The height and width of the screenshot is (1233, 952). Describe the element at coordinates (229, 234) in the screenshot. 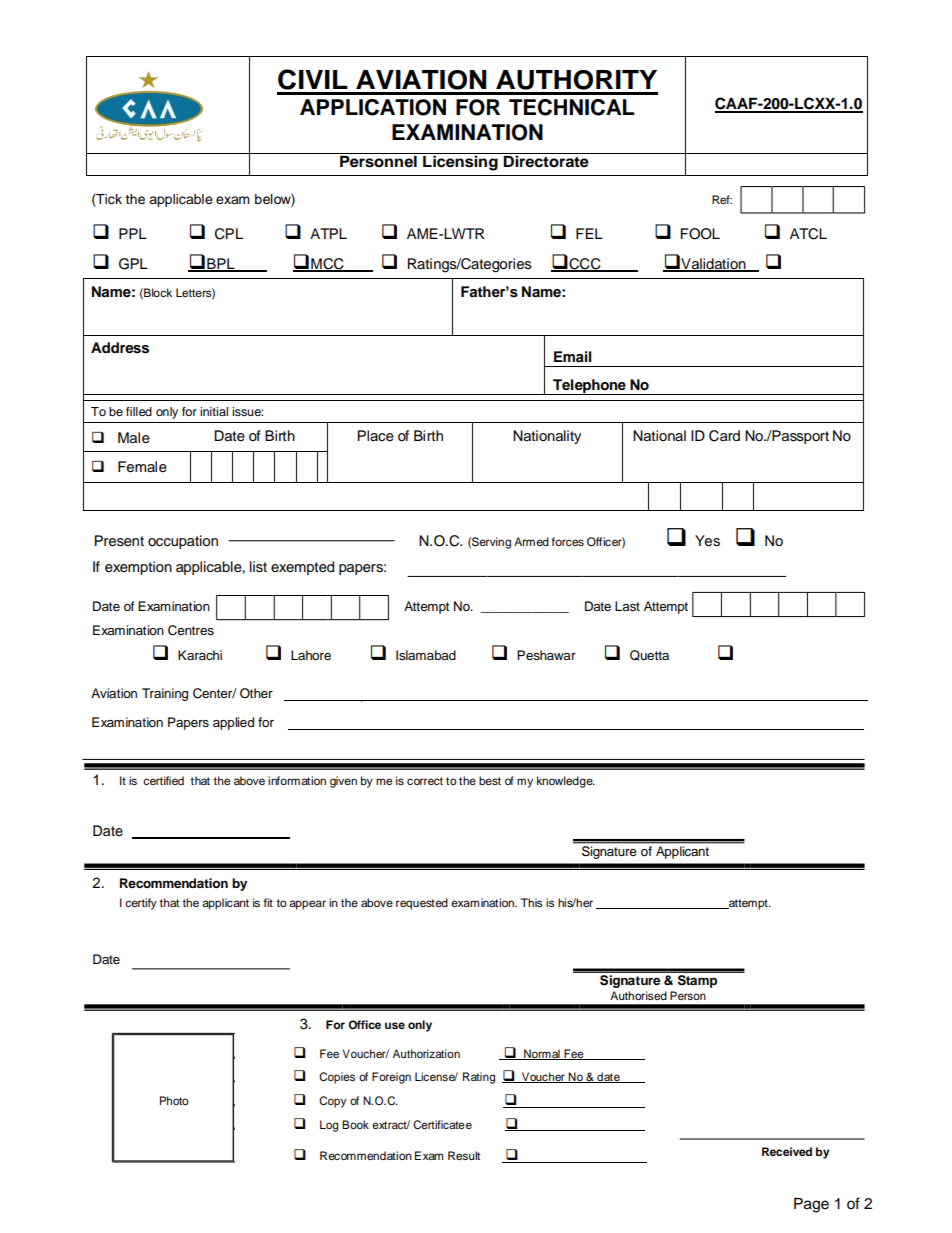

I see `CPL` at that location.
